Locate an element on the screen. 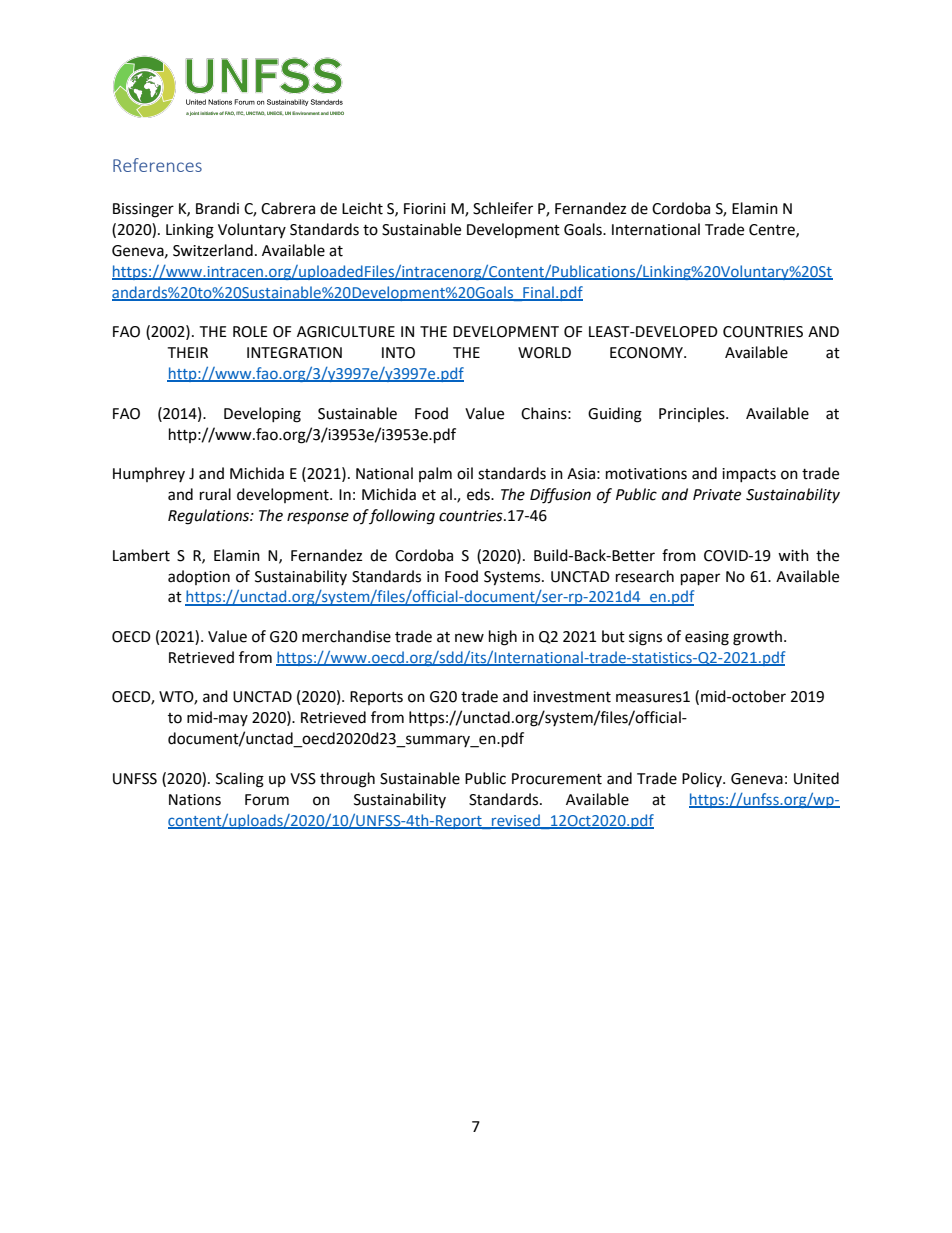 This screenshot has width=952, height=1233. ECONOMY is located at coordinates (648, 353).
